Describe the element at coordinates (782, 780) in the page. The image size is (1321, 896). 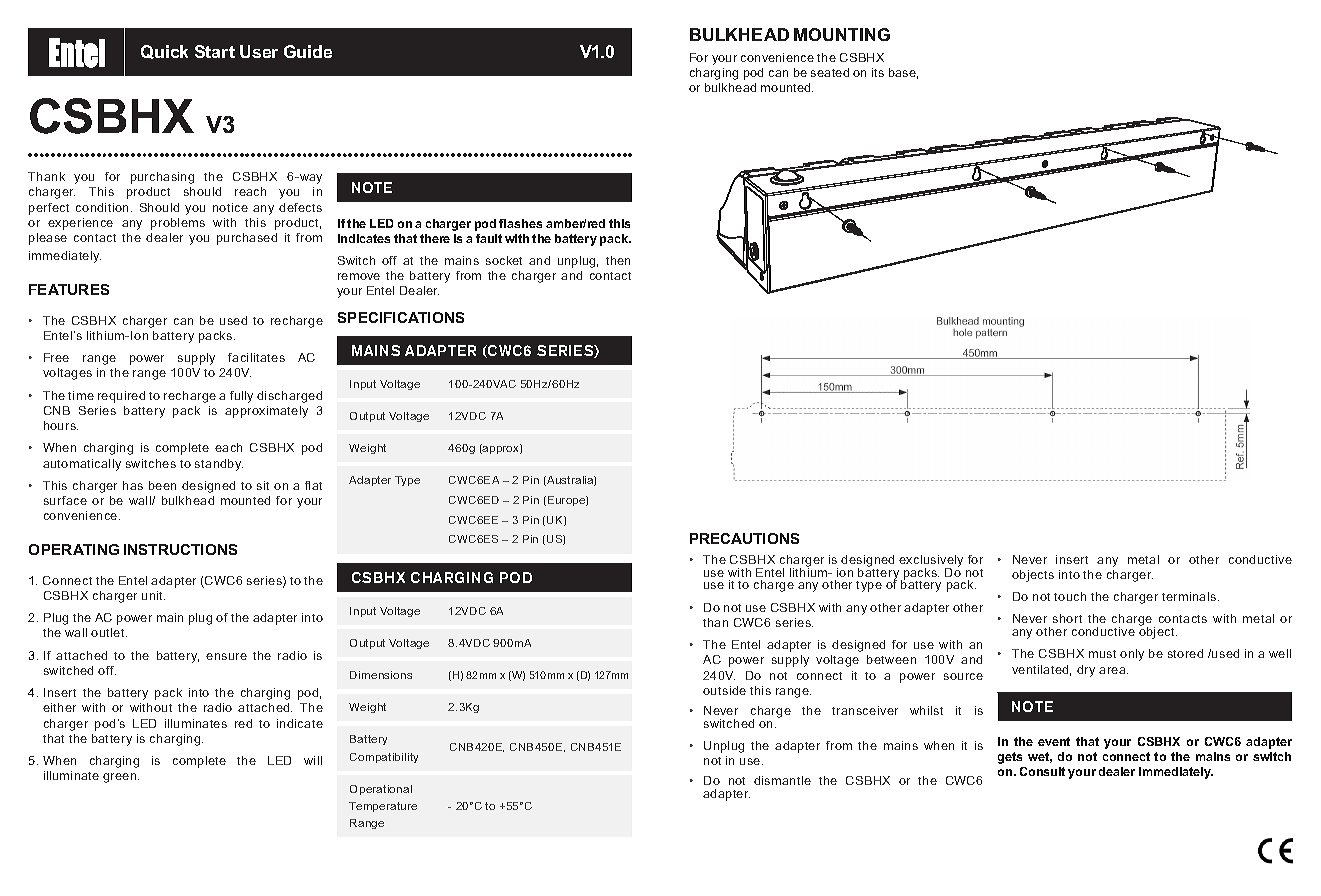
I see `dismantle` at that location.
